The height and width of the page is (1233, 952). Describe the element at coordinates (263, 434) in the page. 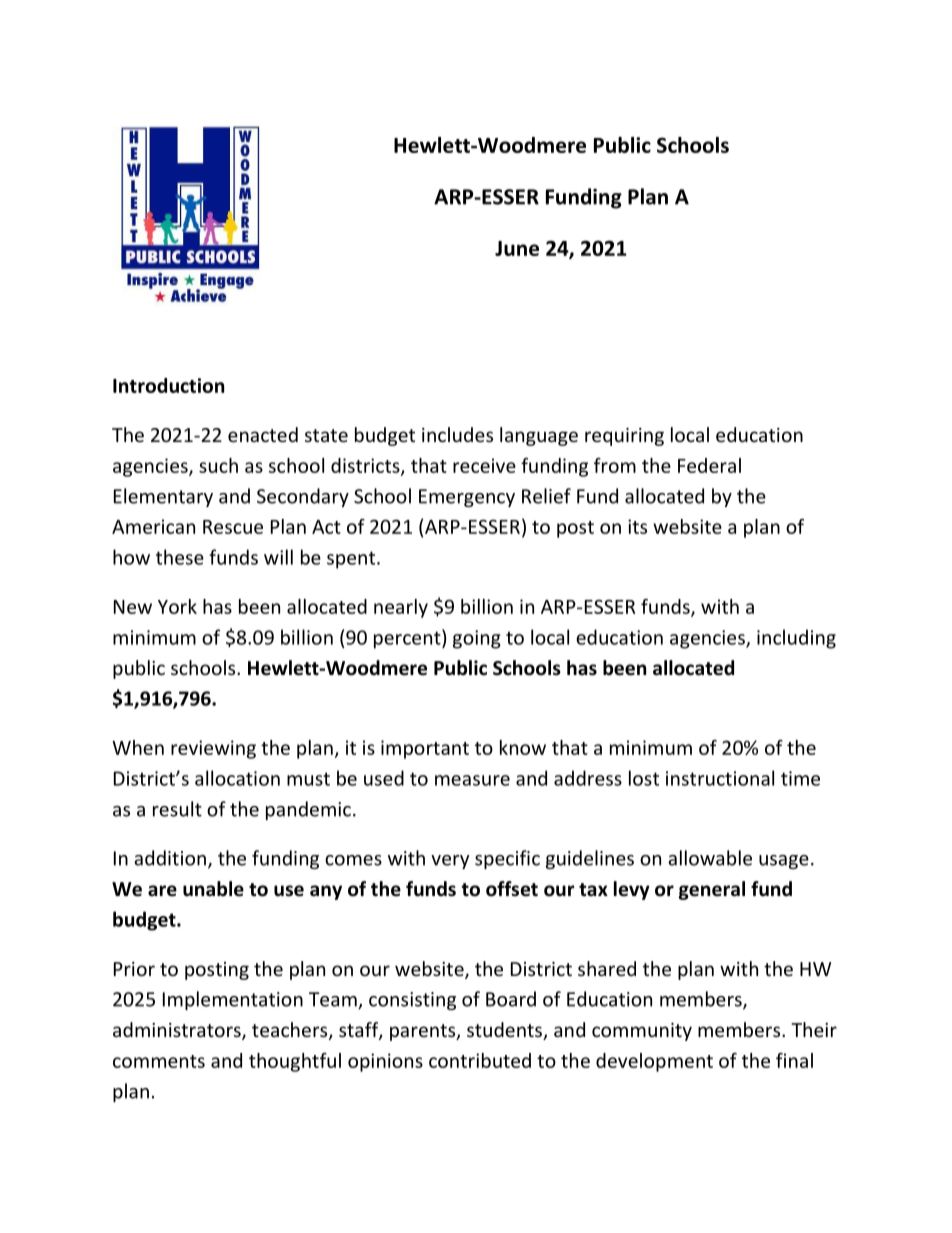

I see `enacted` at that location.
